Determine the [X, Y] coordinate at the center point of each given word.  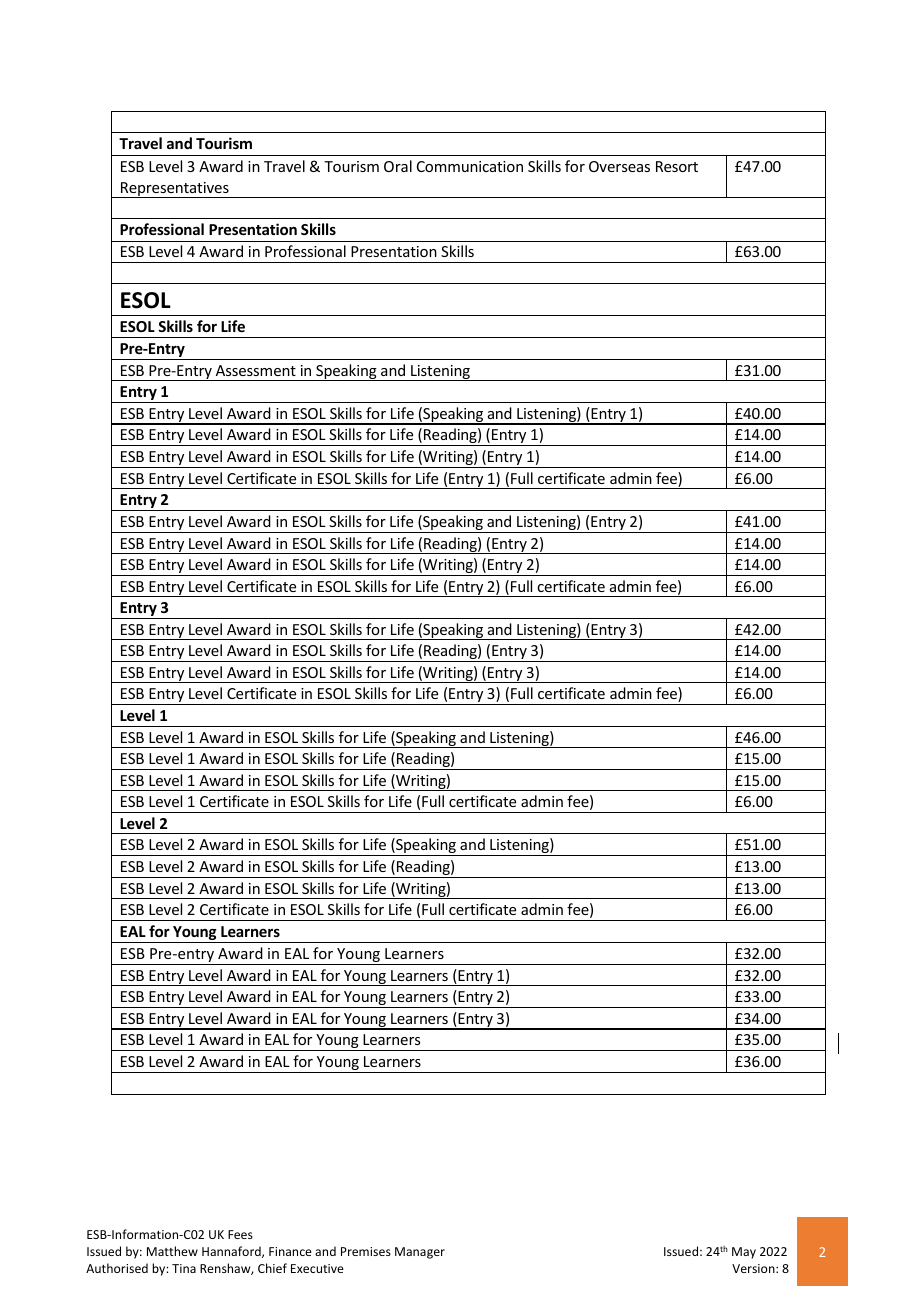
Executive [317, 1268]
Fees [240, 1234]
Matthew [172, 1251]
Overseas [619, 166]
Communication [470, 166]
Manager [420, 1253]
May [744, 1253]
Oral [398, 166]
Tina [184, 1268]
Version [754, 1268]
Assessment [256, 370]
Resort [677, 166]
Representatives [175, 190]
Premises [366, 1251]
